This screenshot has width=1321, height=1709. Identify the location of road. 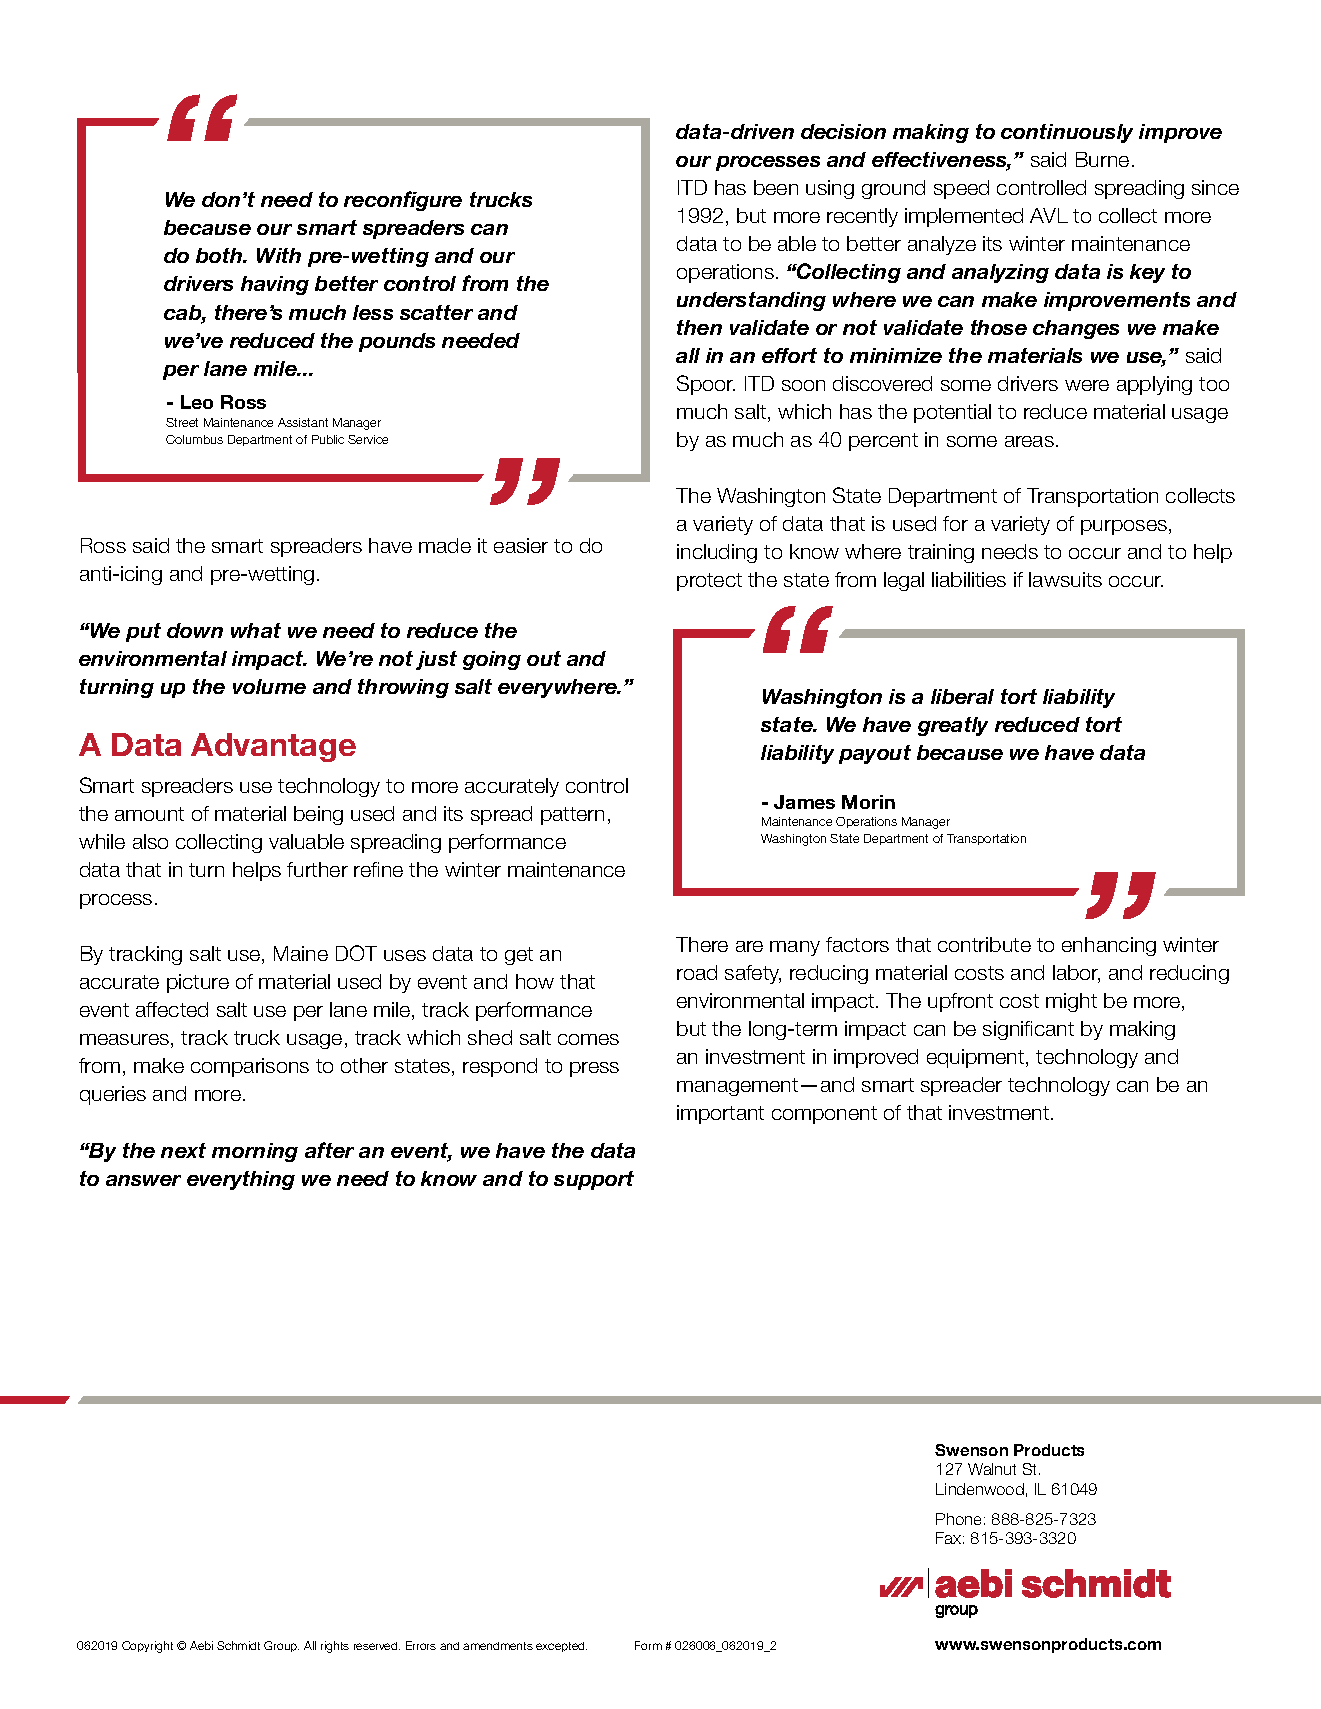
(697, 972).
